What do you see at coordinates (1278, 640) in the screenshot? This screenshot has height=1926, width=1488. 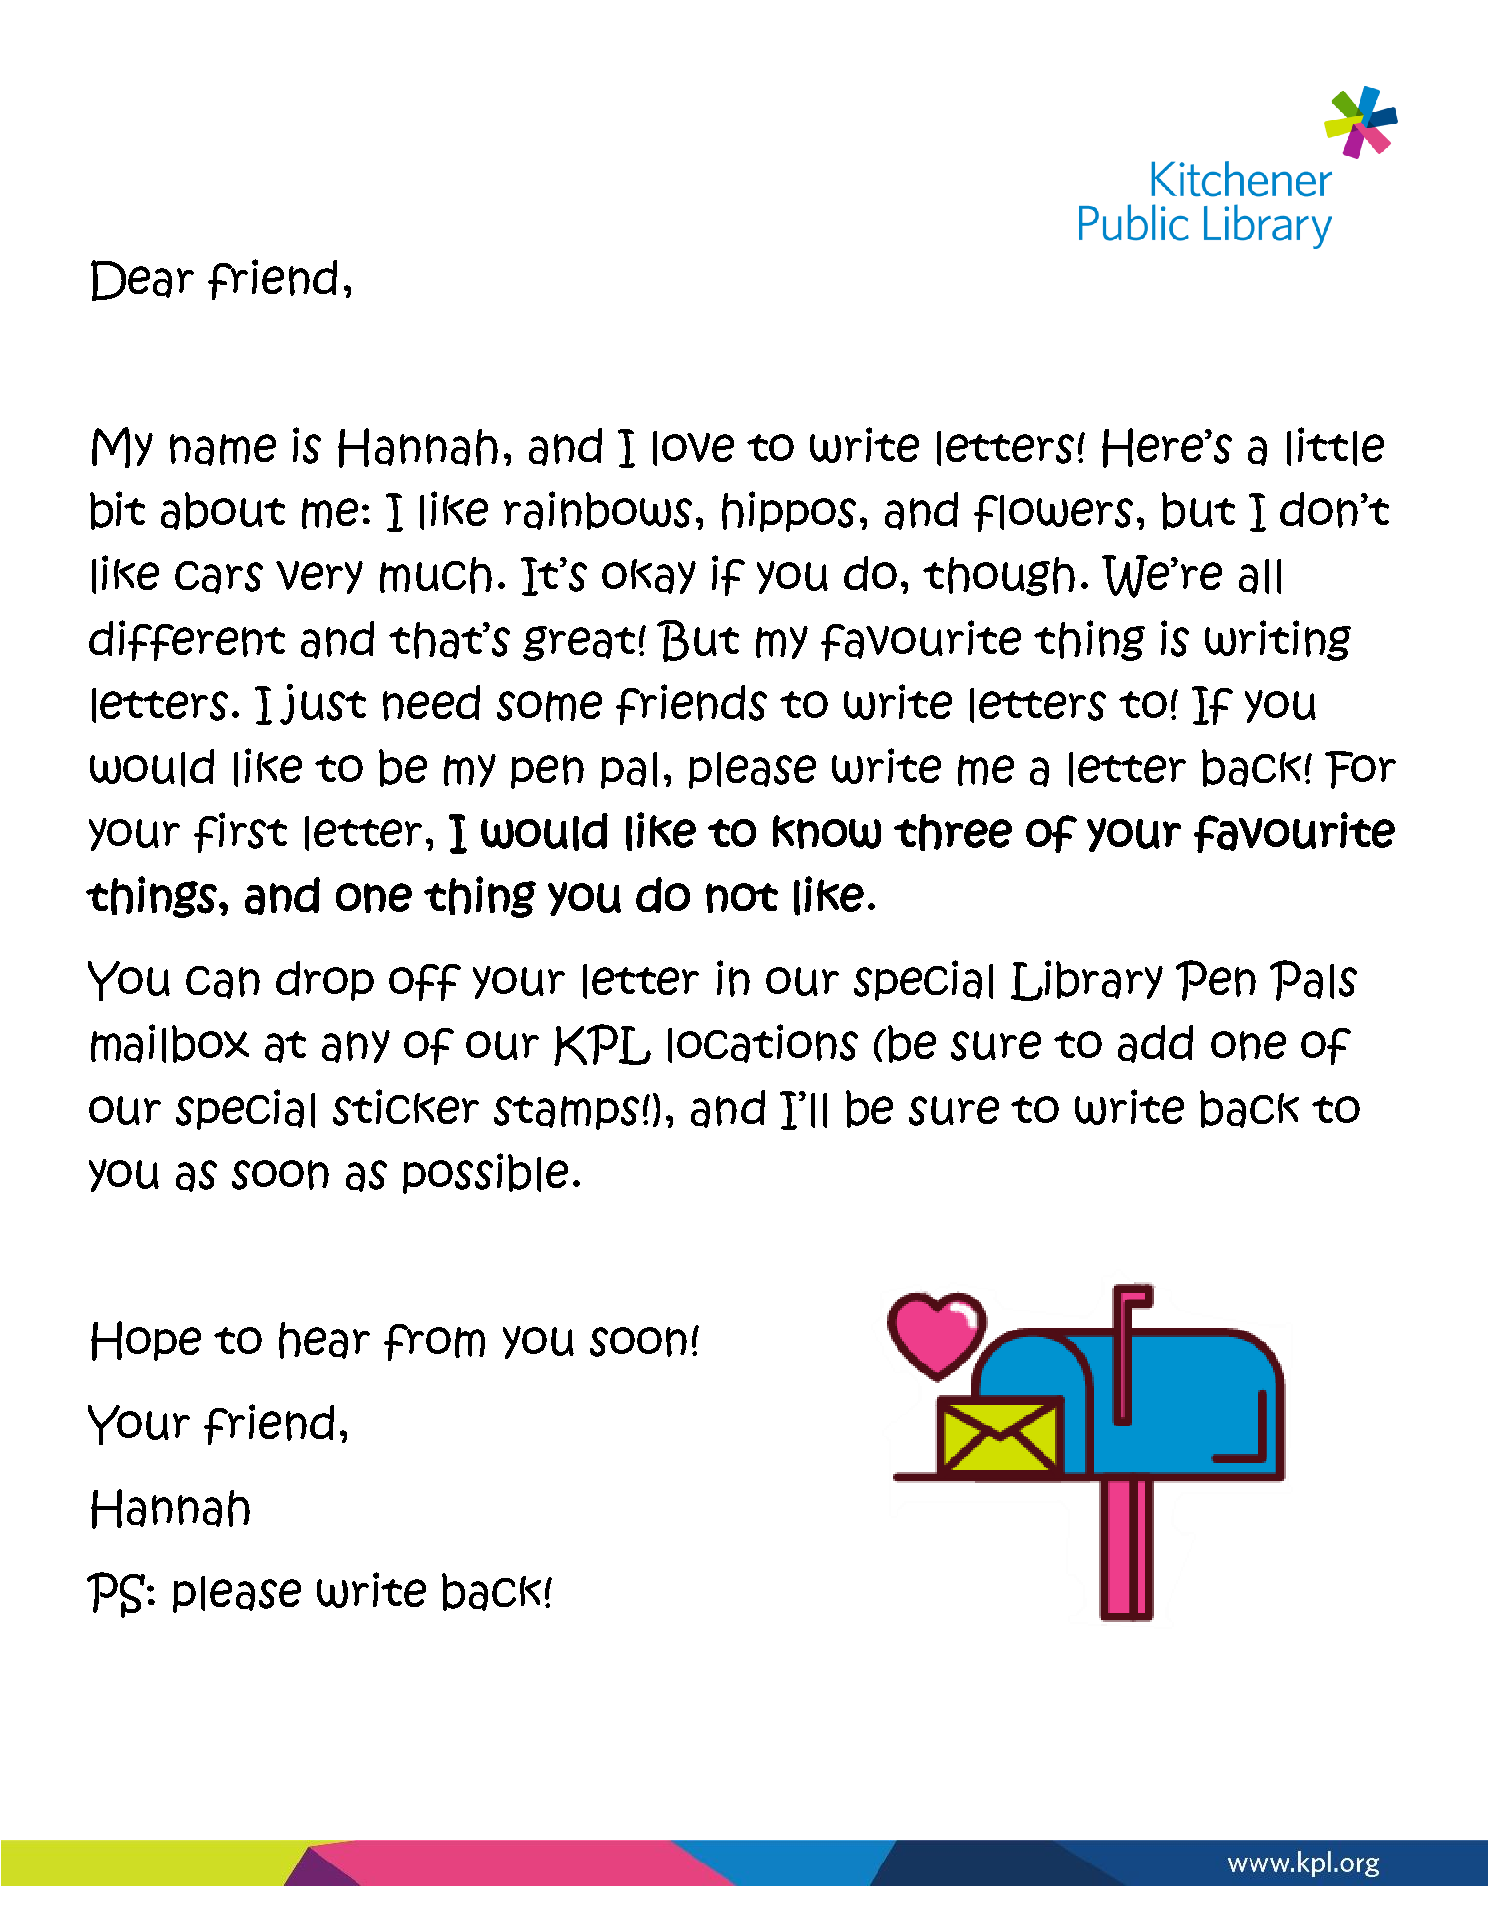 I see `writing` at bounding box center [1278, 640].
